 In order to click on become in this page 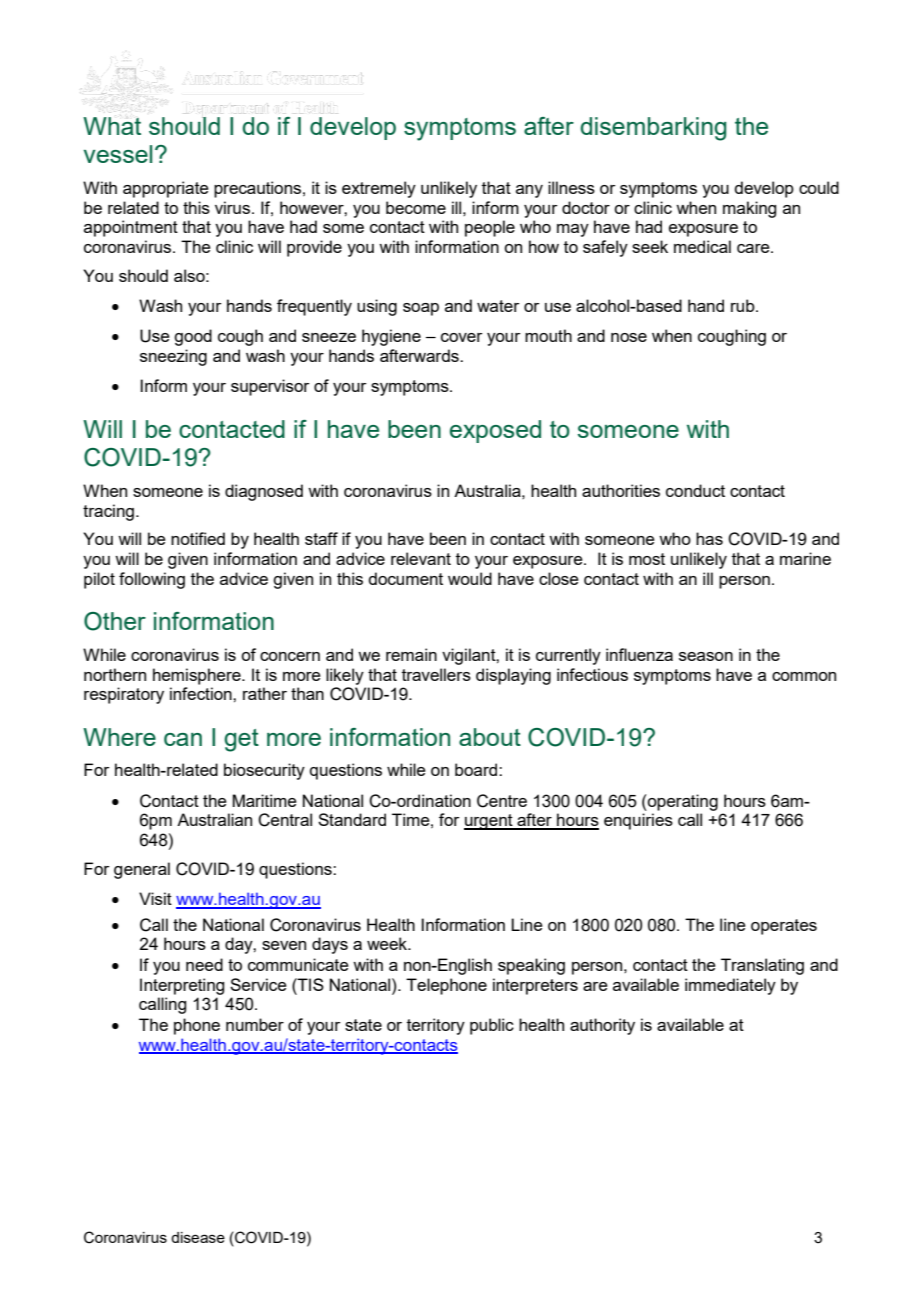, I will do `click(416, 207)`.
